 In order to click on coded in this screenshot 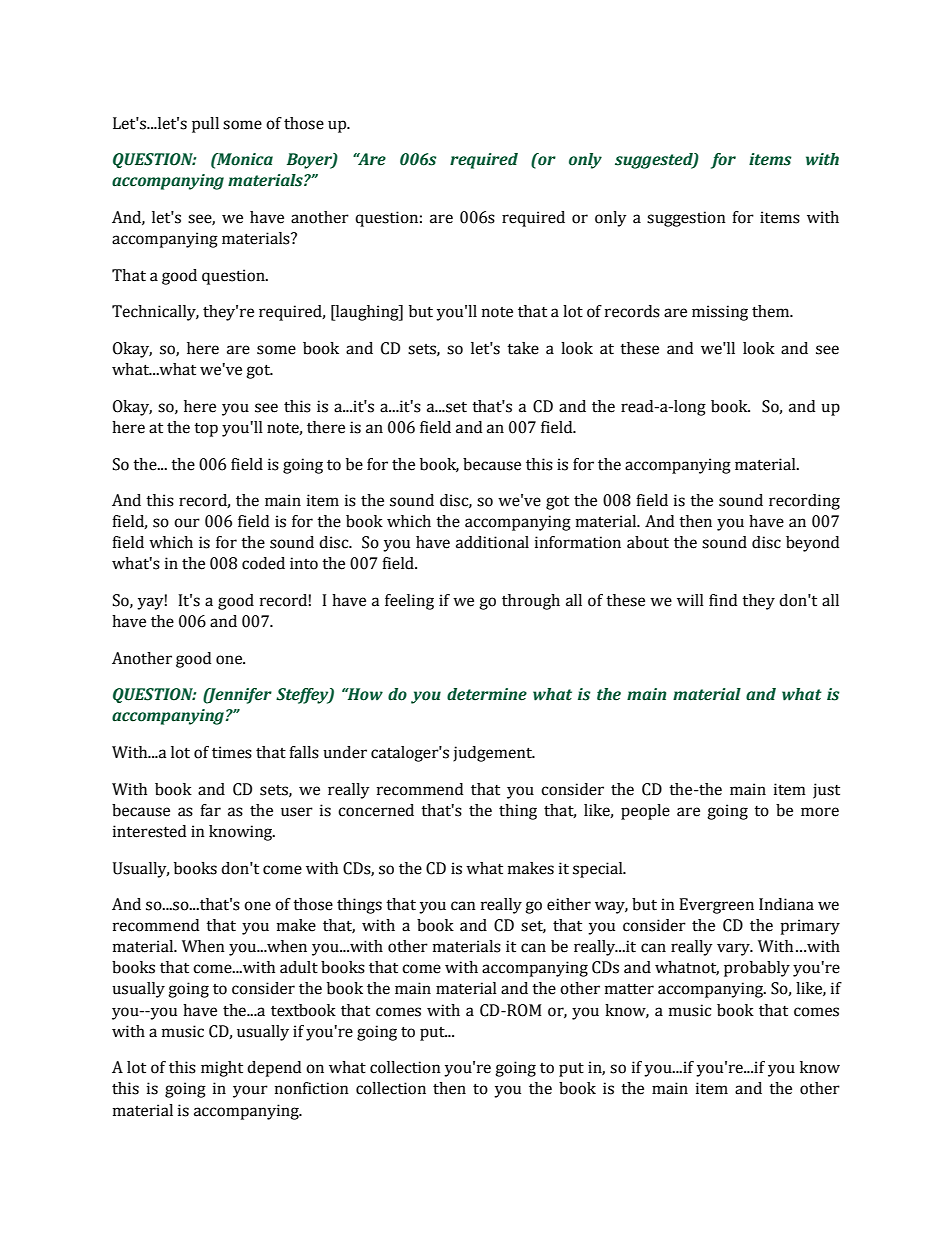, I will do `click(263, 563)`.
